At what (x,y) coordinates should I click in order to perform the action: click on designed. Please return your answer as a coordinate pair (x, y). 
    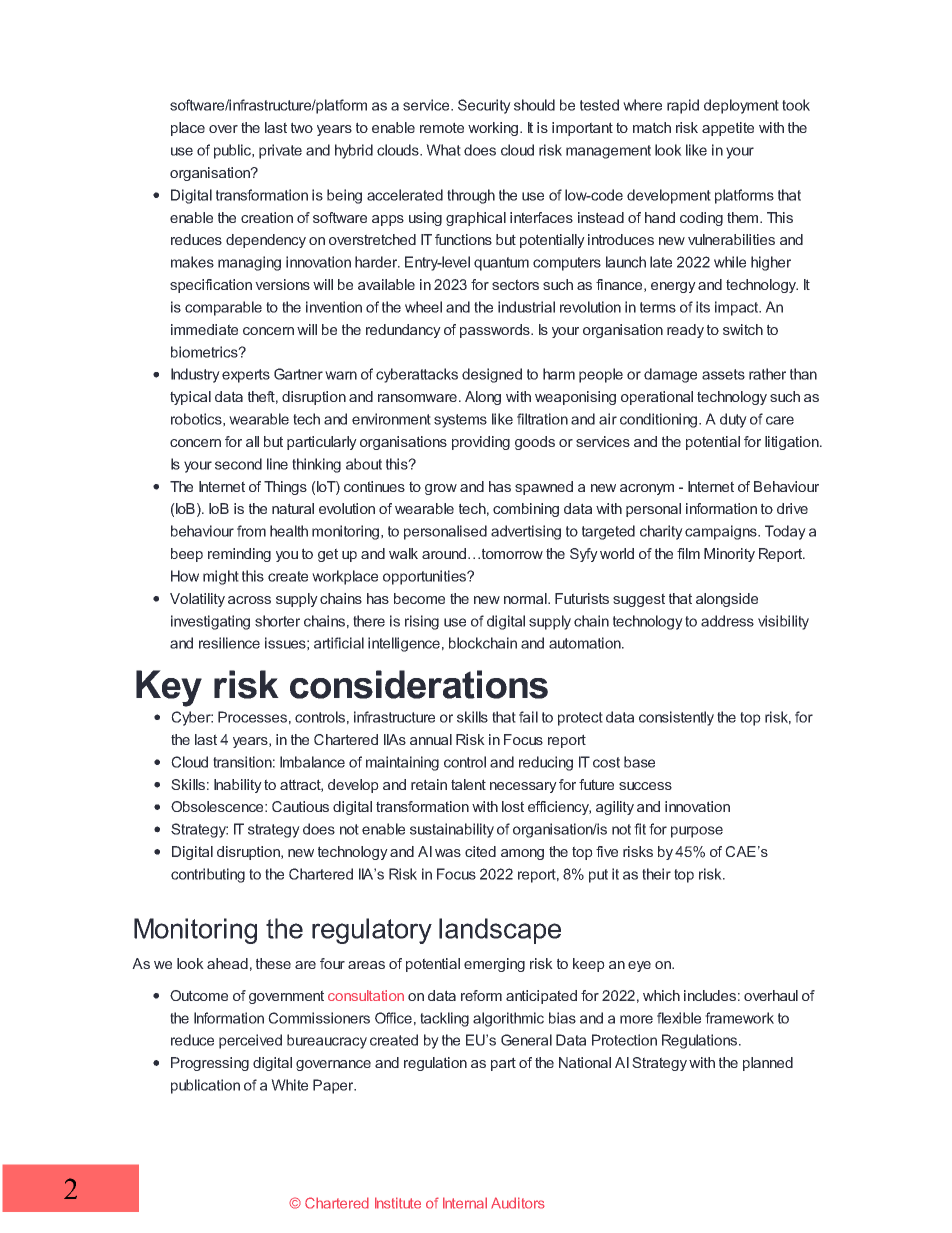
    Looking at the image, I should click on (492, 375).
